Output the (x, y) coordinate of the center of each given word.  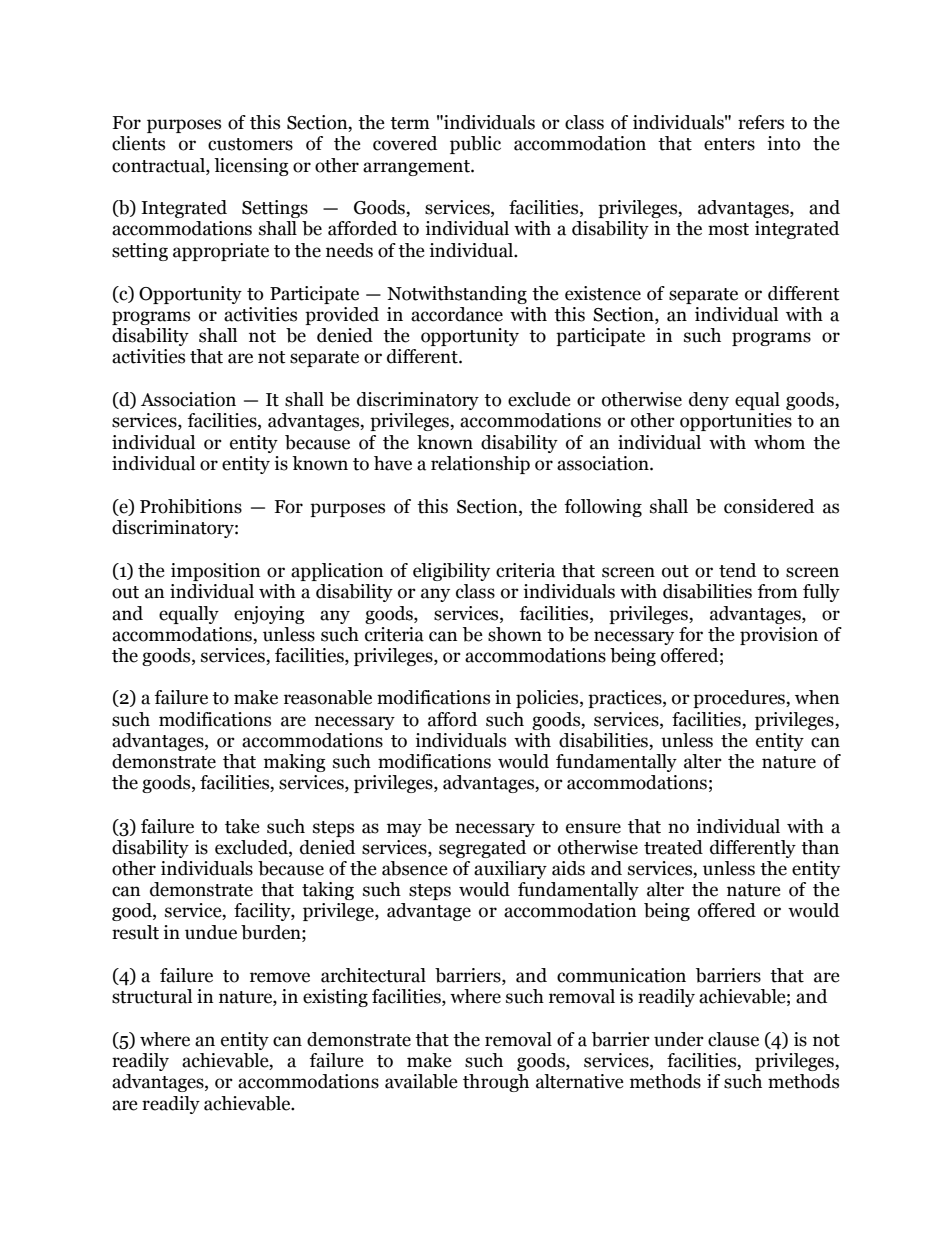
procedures (740, 699)
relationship (480, 465)
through (496, 1083)
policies (548, 699)
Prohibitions (191, 506)
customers (250, 144)
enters (729, 144)
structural (152, 996)
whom (779, 442)
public (475, 145)
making (295, 763)
